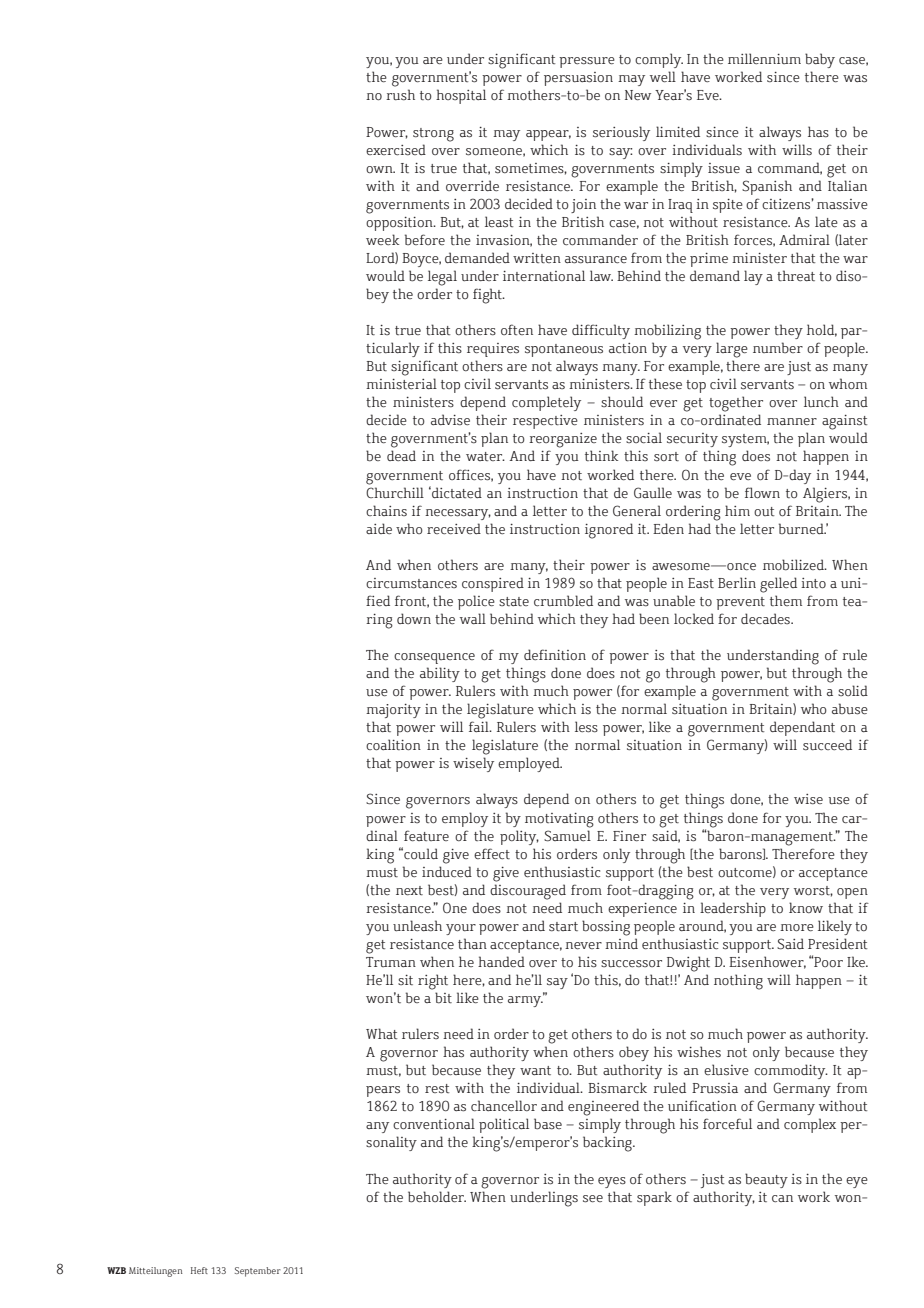 This screenshot has width=924, height=1308. Describe the element at coordinates (501, 961) in the screenshot. I see `handed` at that location.
